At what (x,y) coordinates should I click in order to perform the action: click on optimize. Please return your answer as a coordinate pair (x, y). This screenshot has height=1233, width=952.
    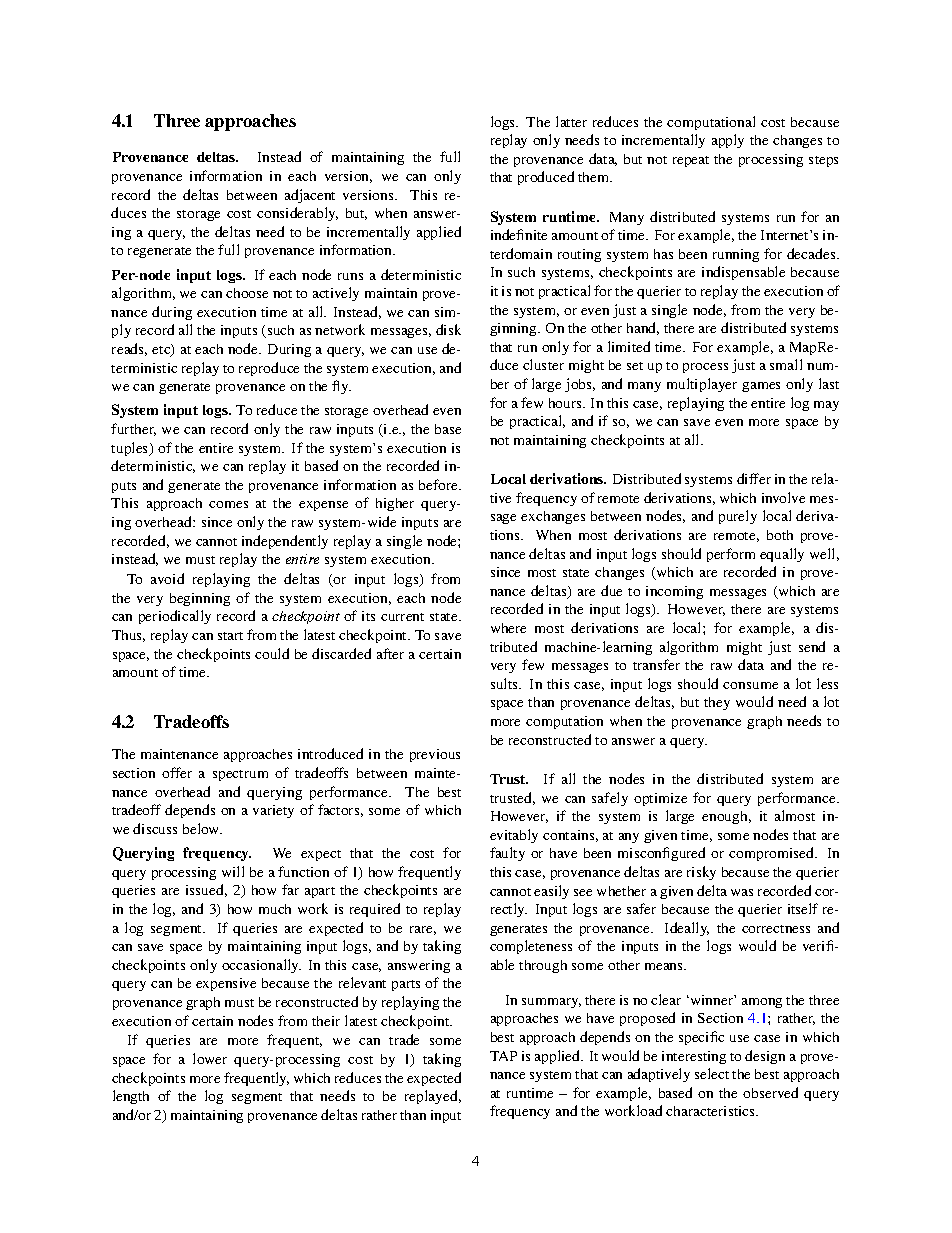
    Looking at the image, I should click on (660, 799).
